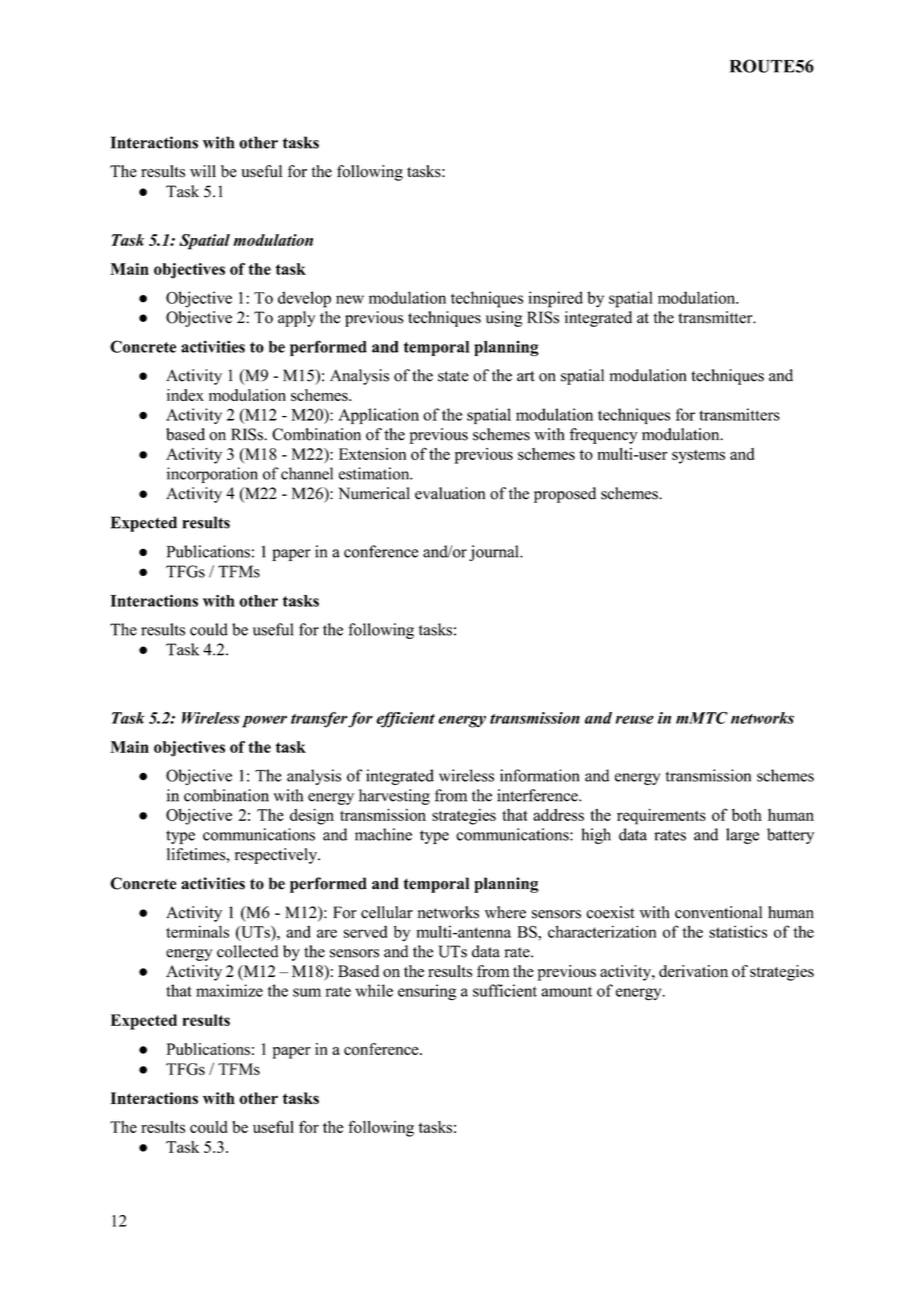 This page has height=1308, width=924. What do you see at coordinates (212, 475) in the page?
I see `incorporation` at bounding box center [212, 475].
